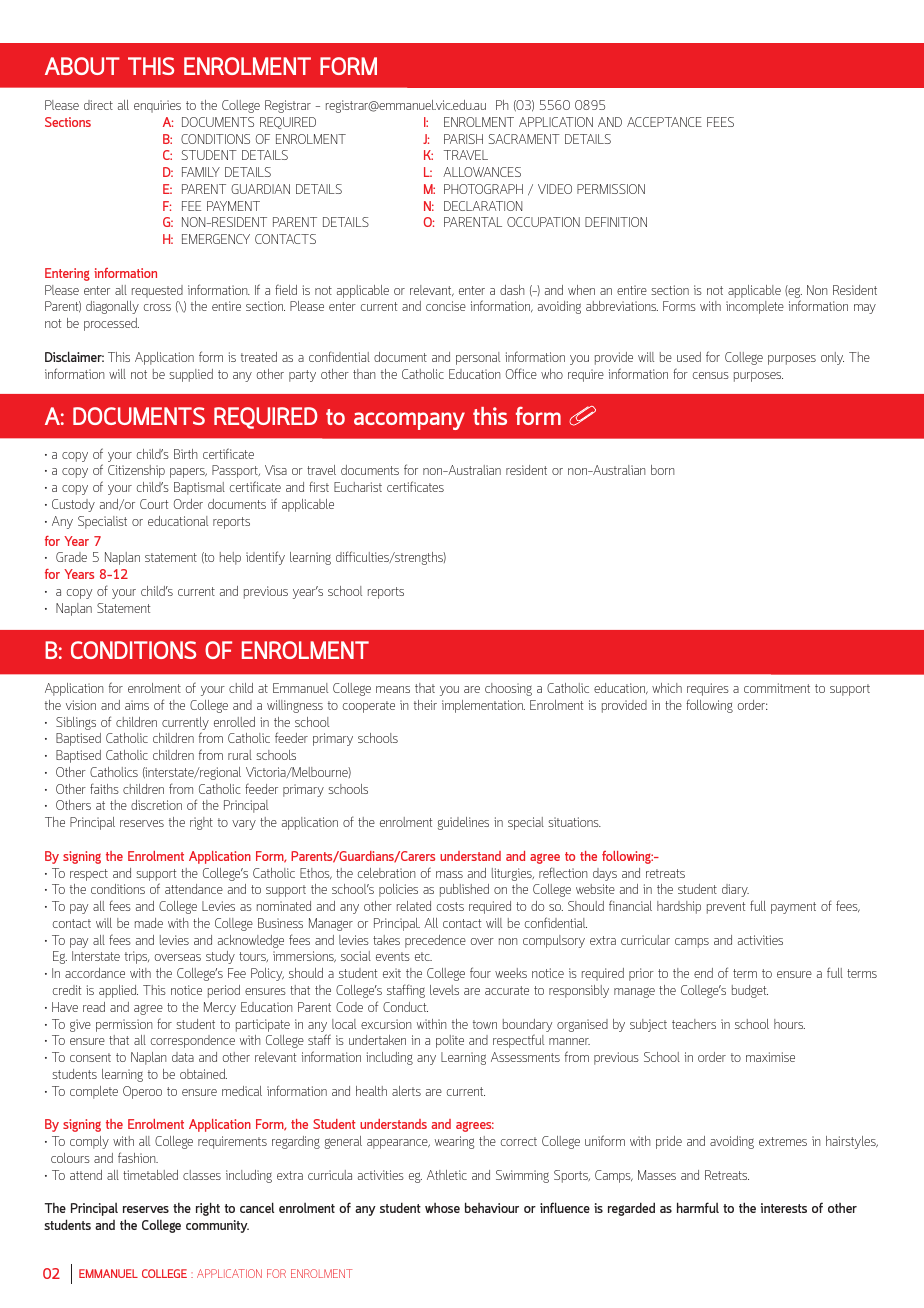  What do you see at coordinates (157, 106) in the screenshot?
I see `enquiries` at bounding box center [157, 106].
